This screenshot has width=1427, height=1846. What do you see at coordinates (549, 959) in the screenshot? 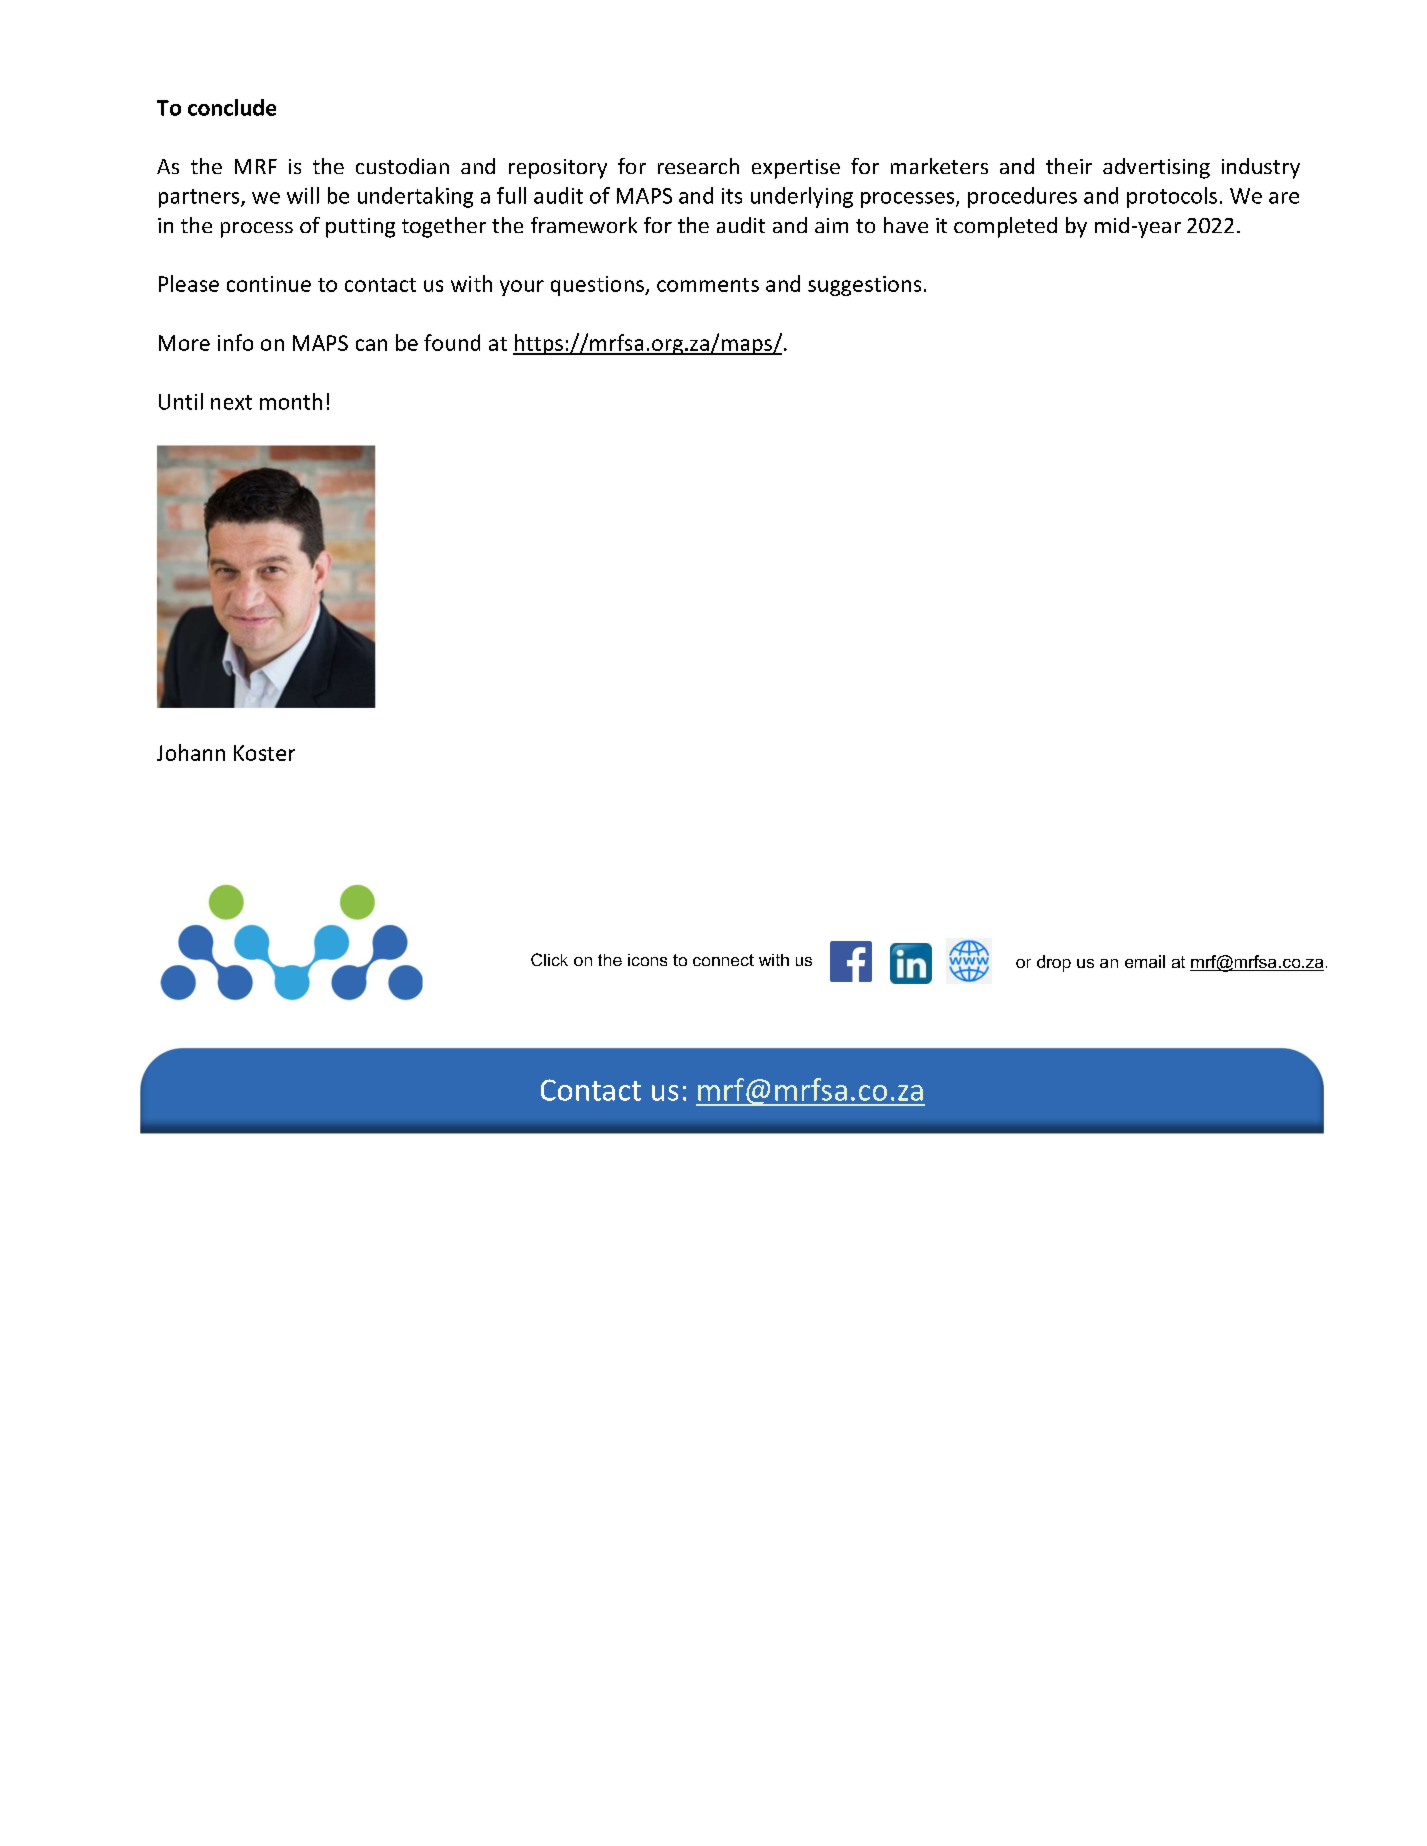
I see `Click` at bounding box center [549, 959].
